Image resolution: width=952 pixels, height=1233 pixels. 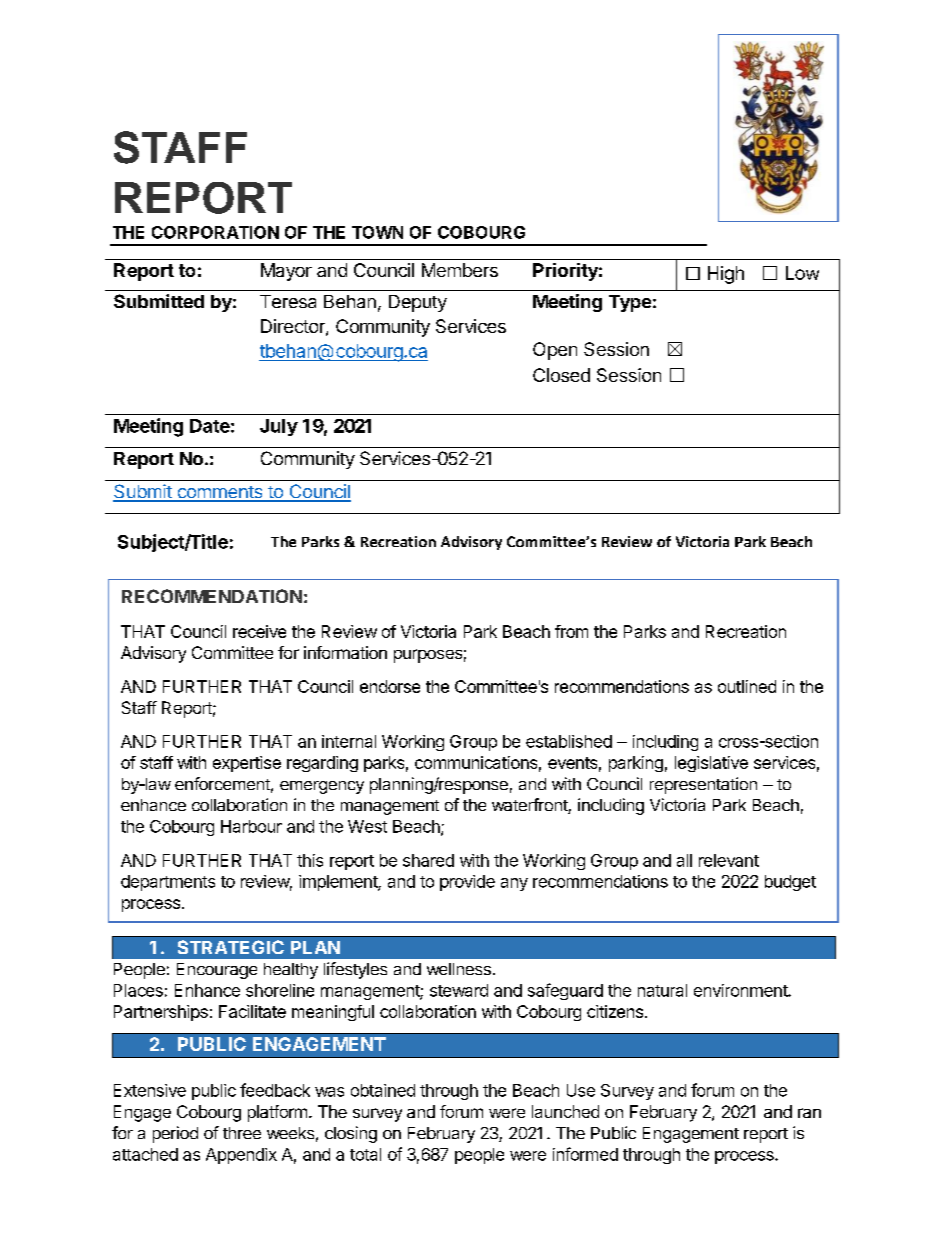 I want to click on launched, so click(x=565, y=1111).
